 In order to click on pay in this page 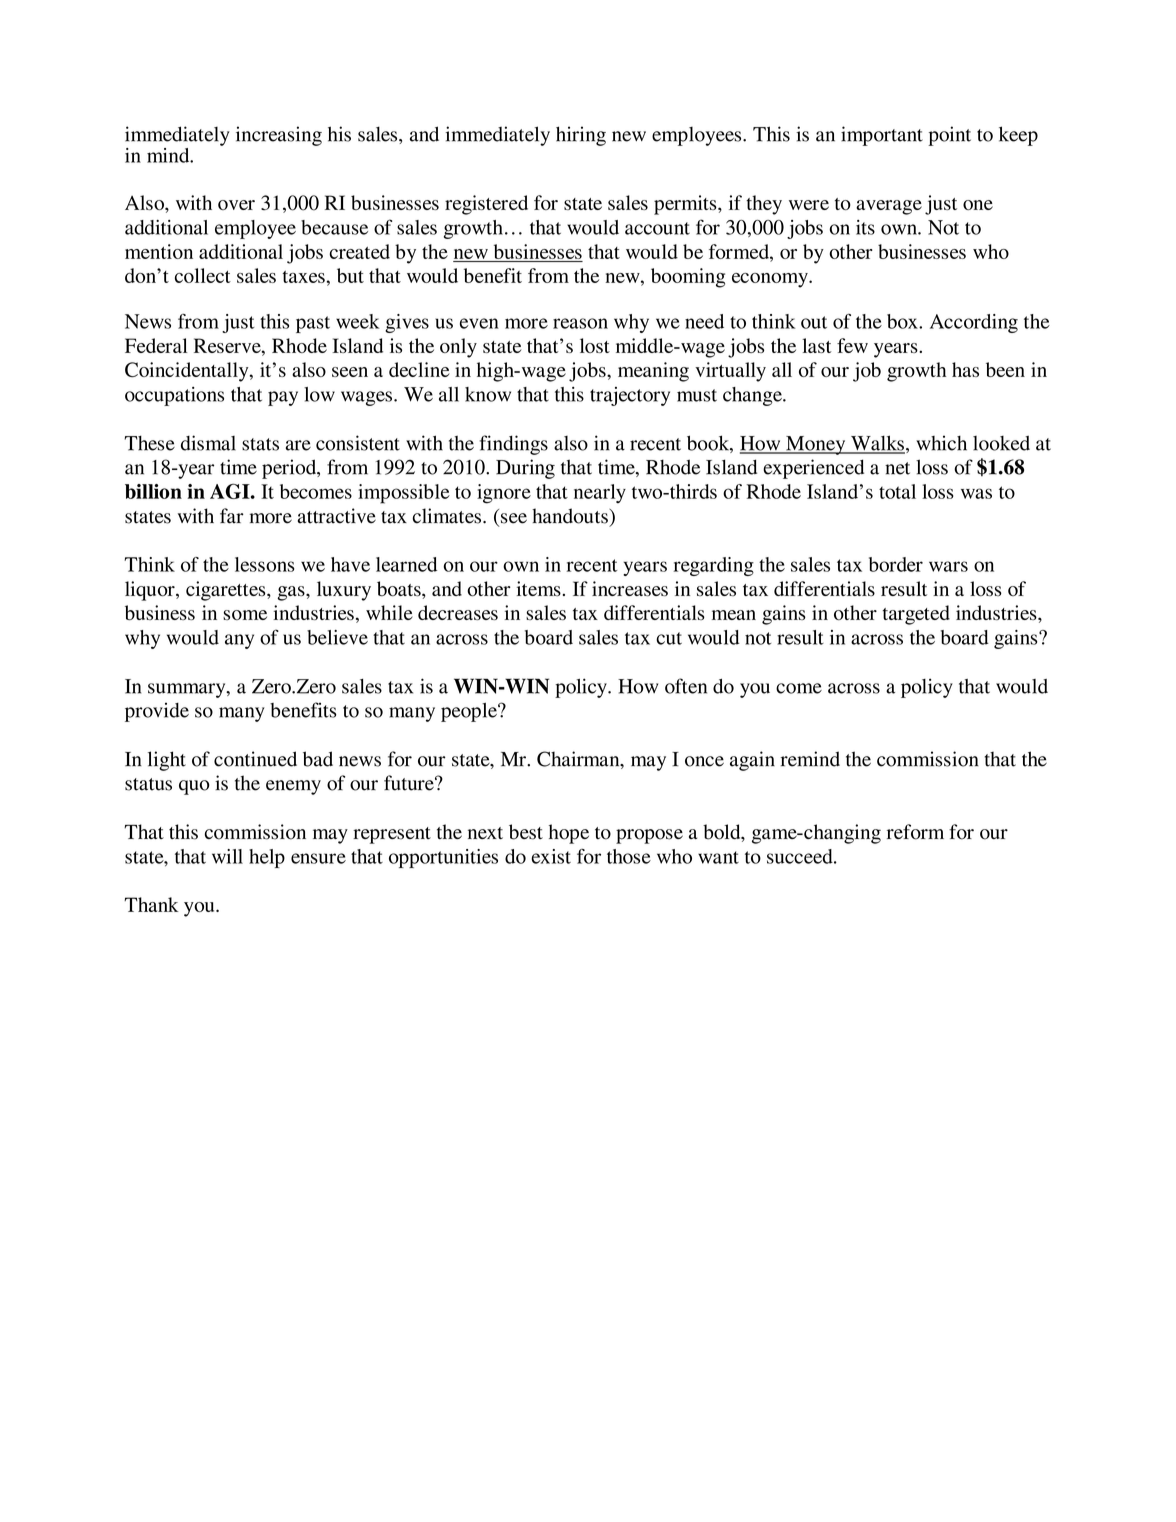, I will do `click(283, 398)`.
